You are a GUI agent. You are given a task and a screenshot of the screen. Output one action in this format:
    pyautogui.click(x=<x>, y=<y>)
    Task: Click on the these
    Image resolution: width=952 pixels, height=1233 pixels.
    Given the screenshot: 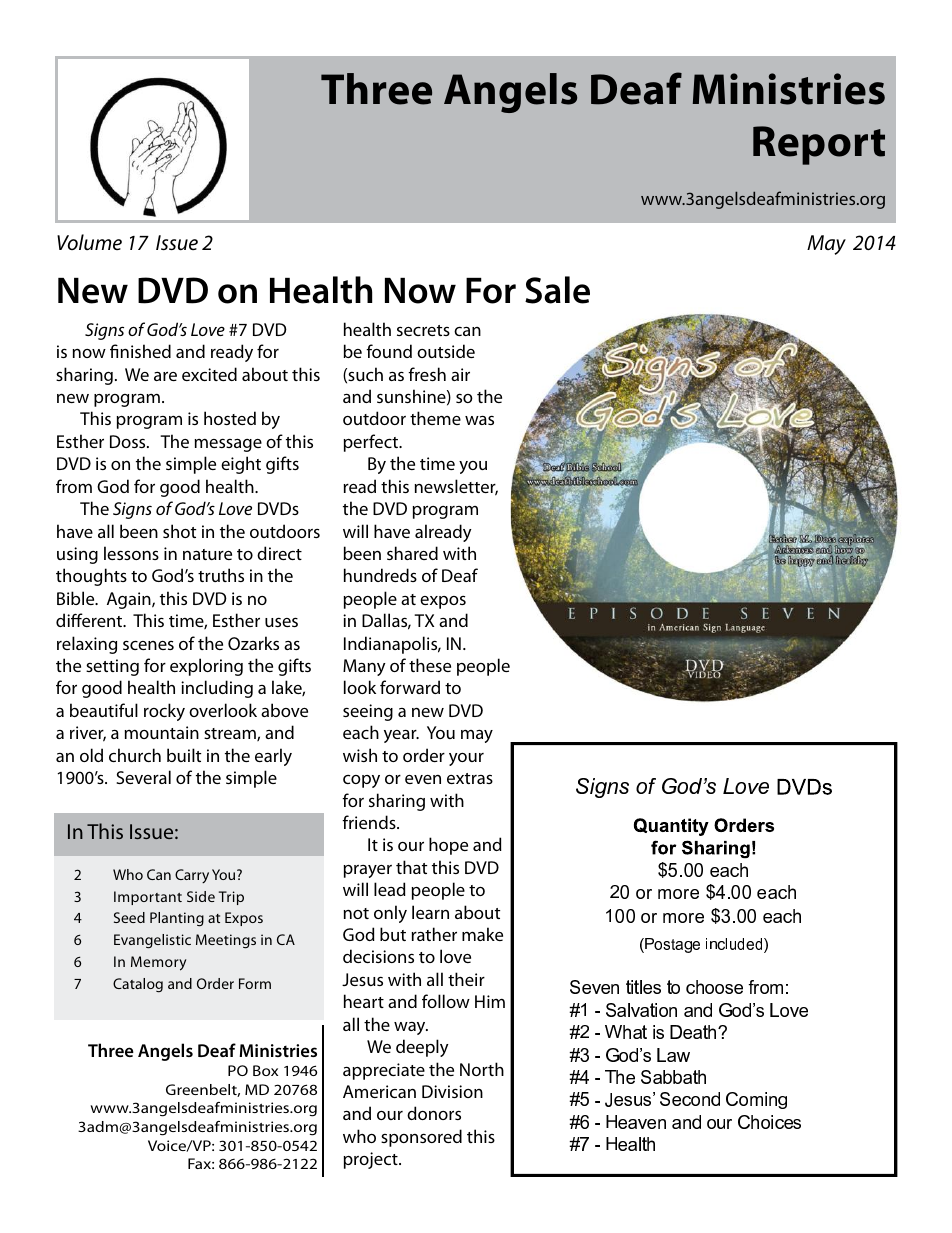 What is the action you would take?
    pyautogui.click(x=430, y=665)
